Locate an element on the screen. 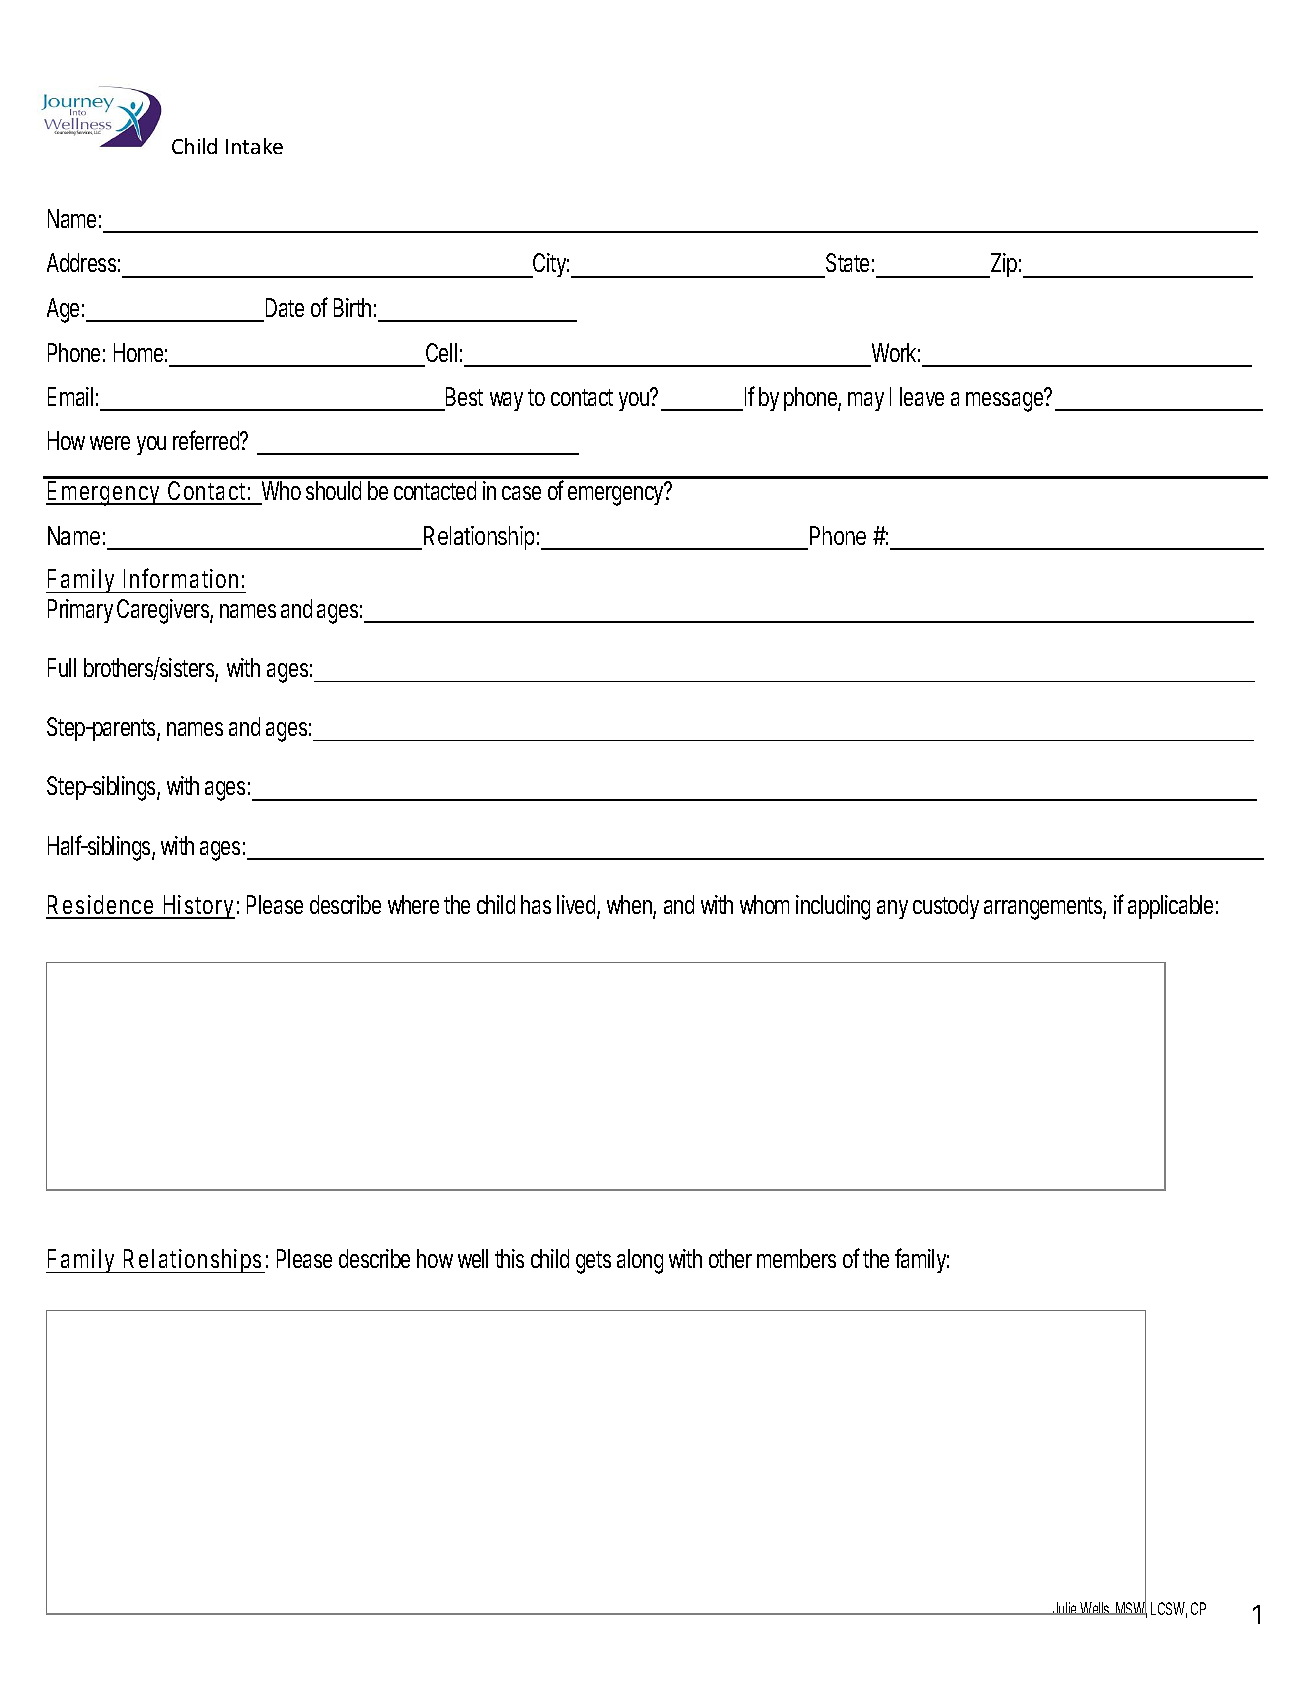 Image resolution: width=1311 pixels, height=1696 pixels. Intake is located at coordinates (254, 146).
